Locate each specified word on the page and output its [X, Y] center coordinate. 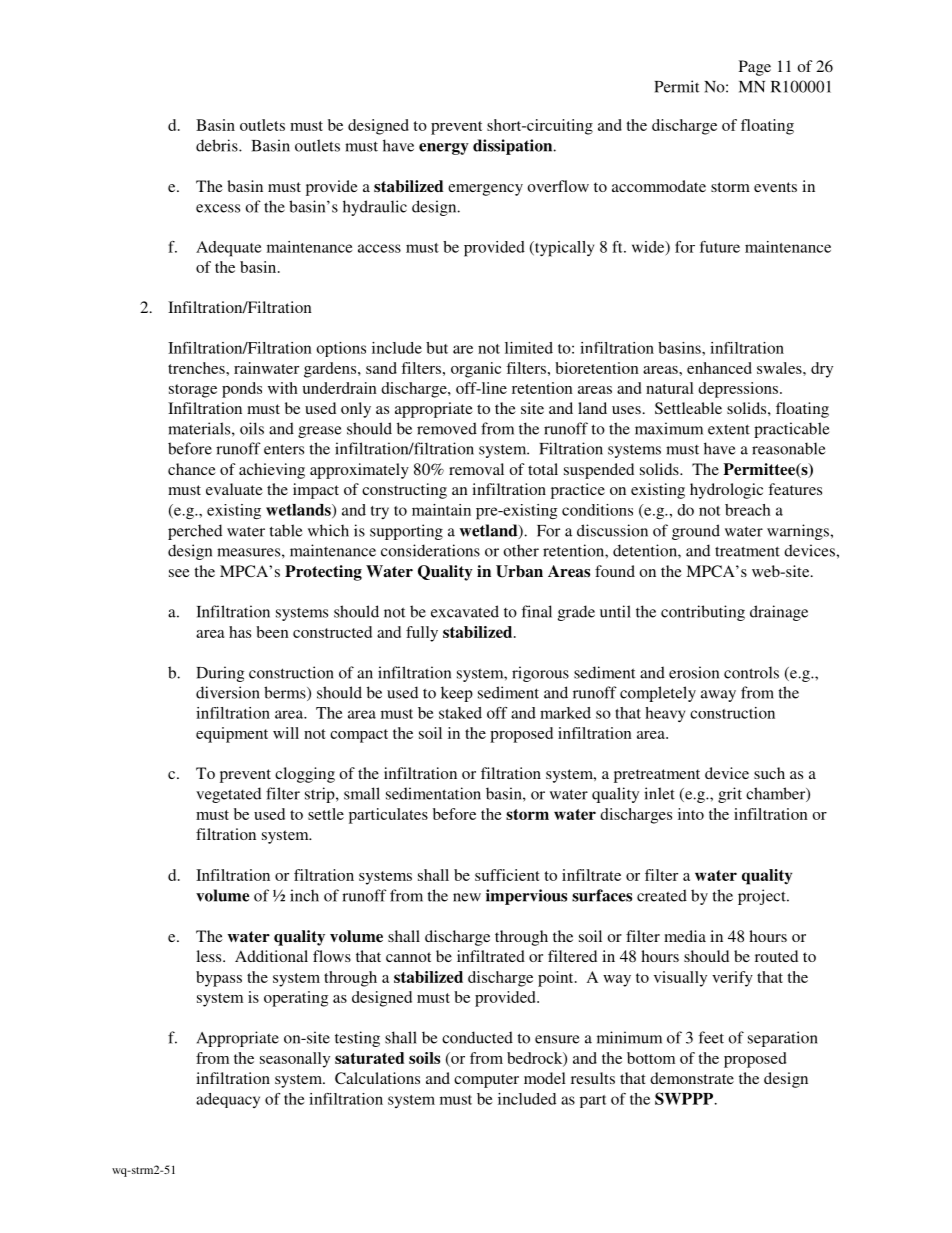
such [769, 773]
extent [729, 429]
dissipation [514, 147]
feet [711, 1037]
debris [218, 145]
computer [486, 1081]
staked [460, 713]
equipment [232, 735]
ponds [242, 390]
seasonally [295, 1060]
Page [755, 68]
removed [447, 428]
